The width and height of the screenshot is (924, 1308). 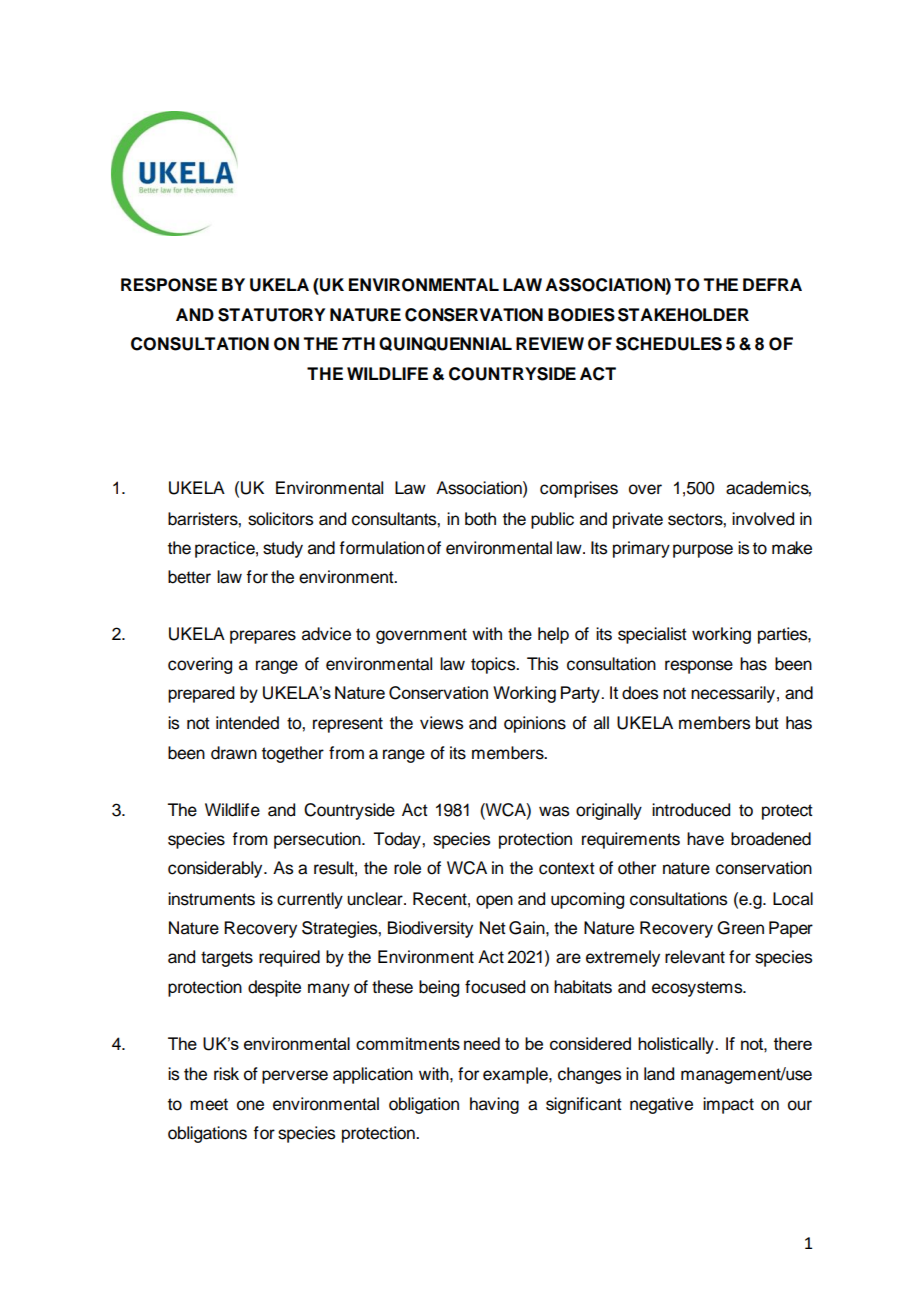 I want to click on REVIEW, so click(x=550, y=343).
